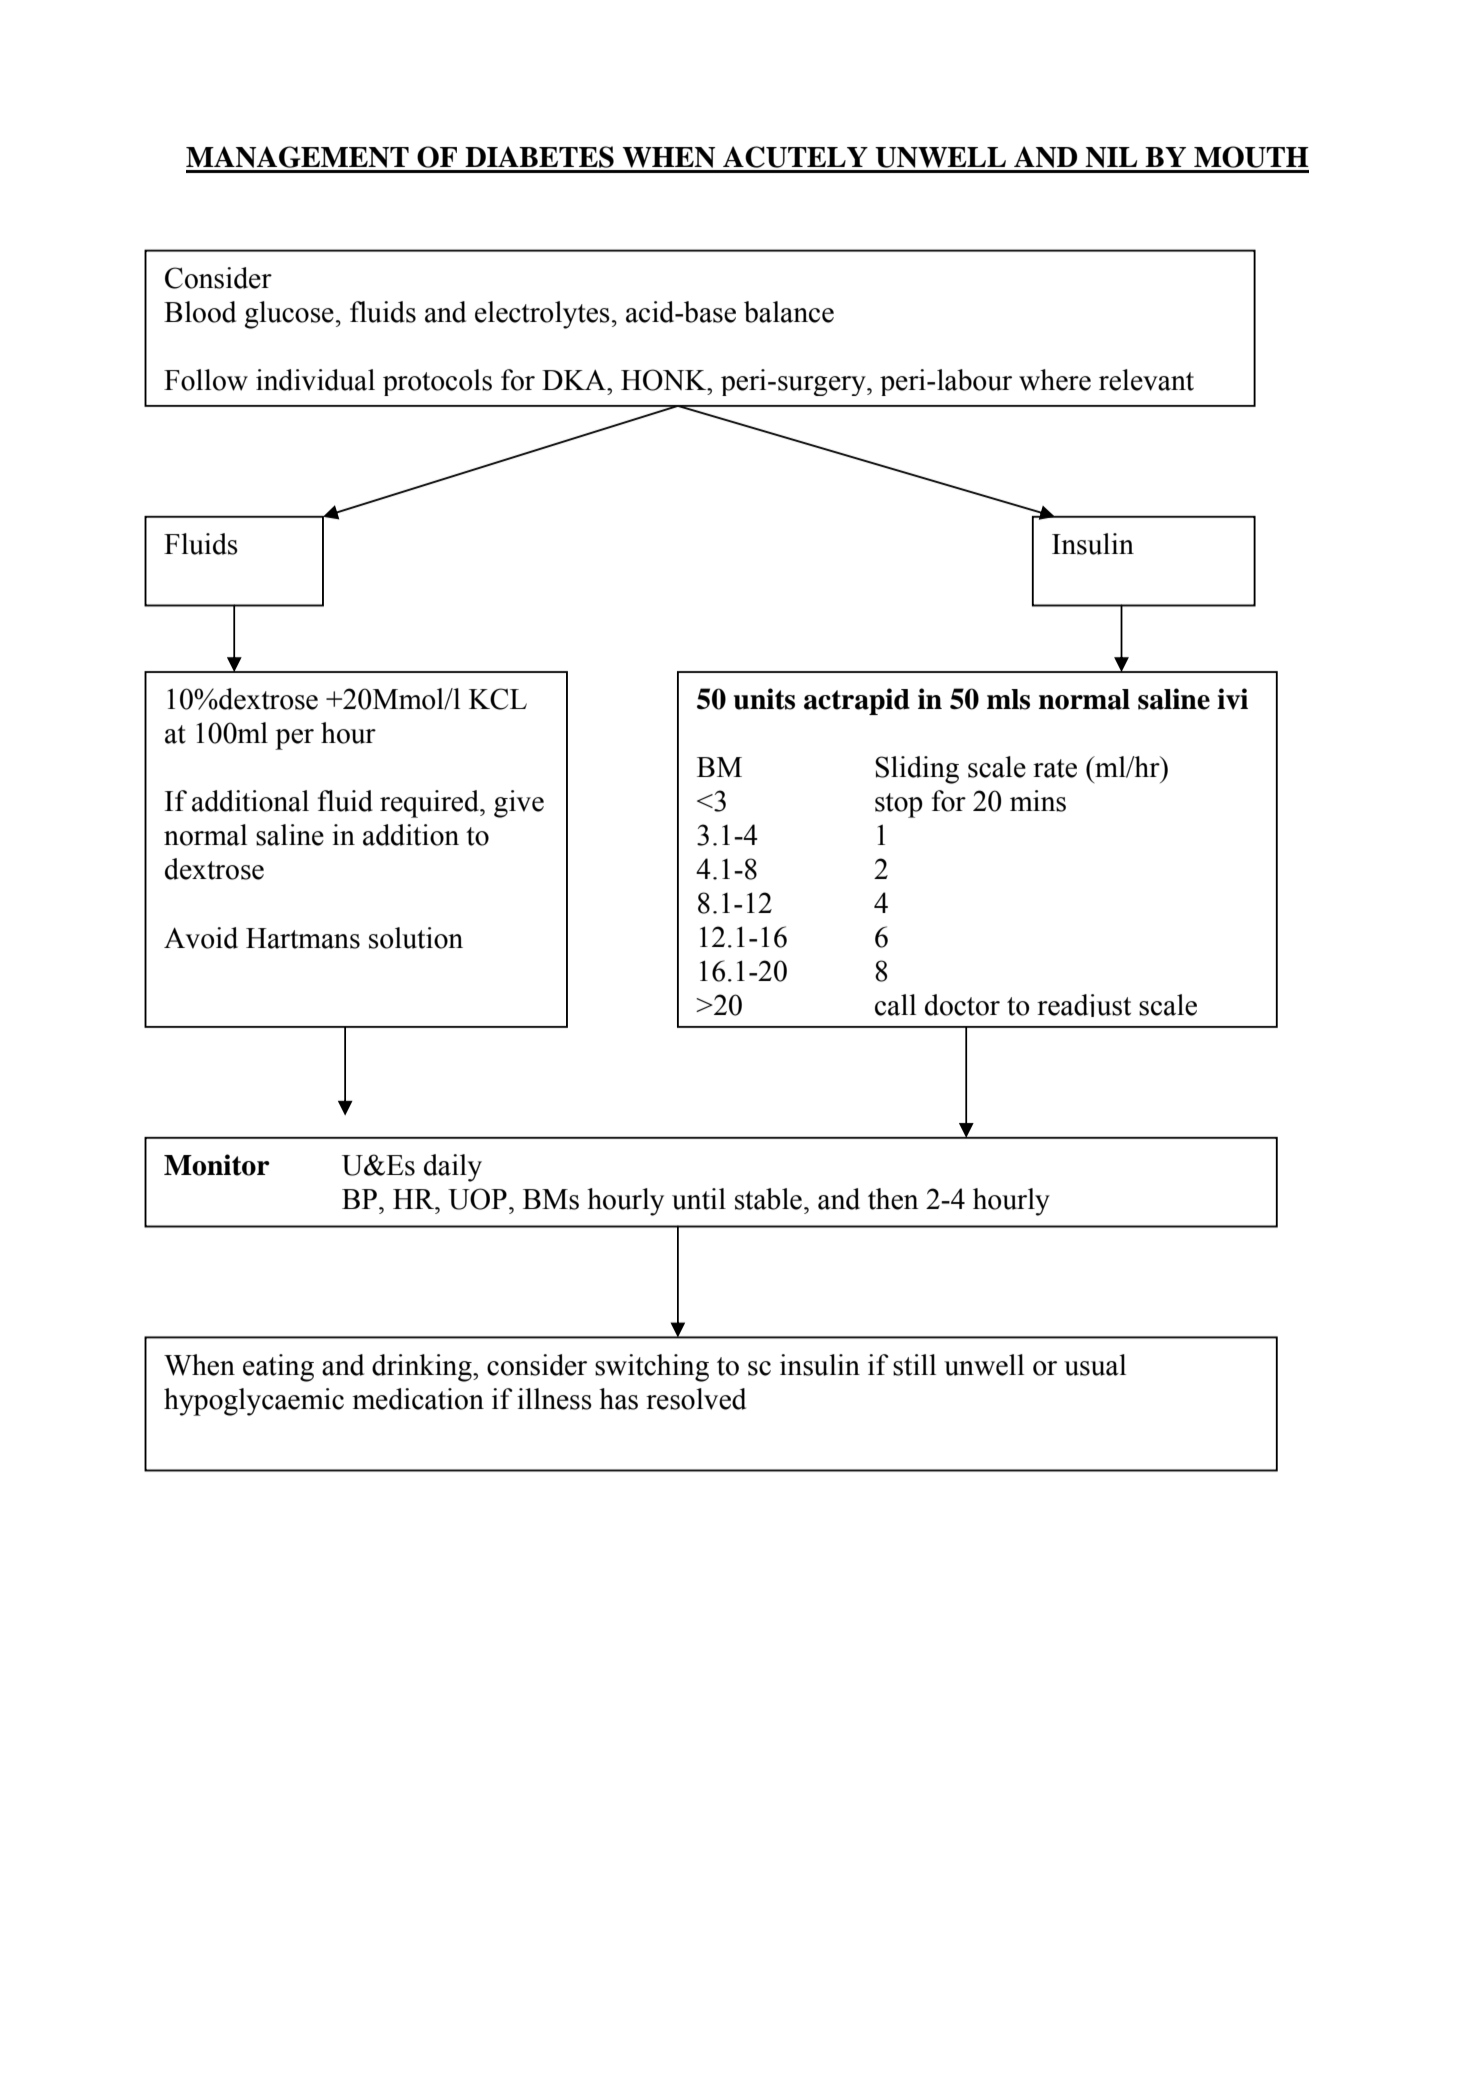  I want to click on until, so click(699, 1199).
